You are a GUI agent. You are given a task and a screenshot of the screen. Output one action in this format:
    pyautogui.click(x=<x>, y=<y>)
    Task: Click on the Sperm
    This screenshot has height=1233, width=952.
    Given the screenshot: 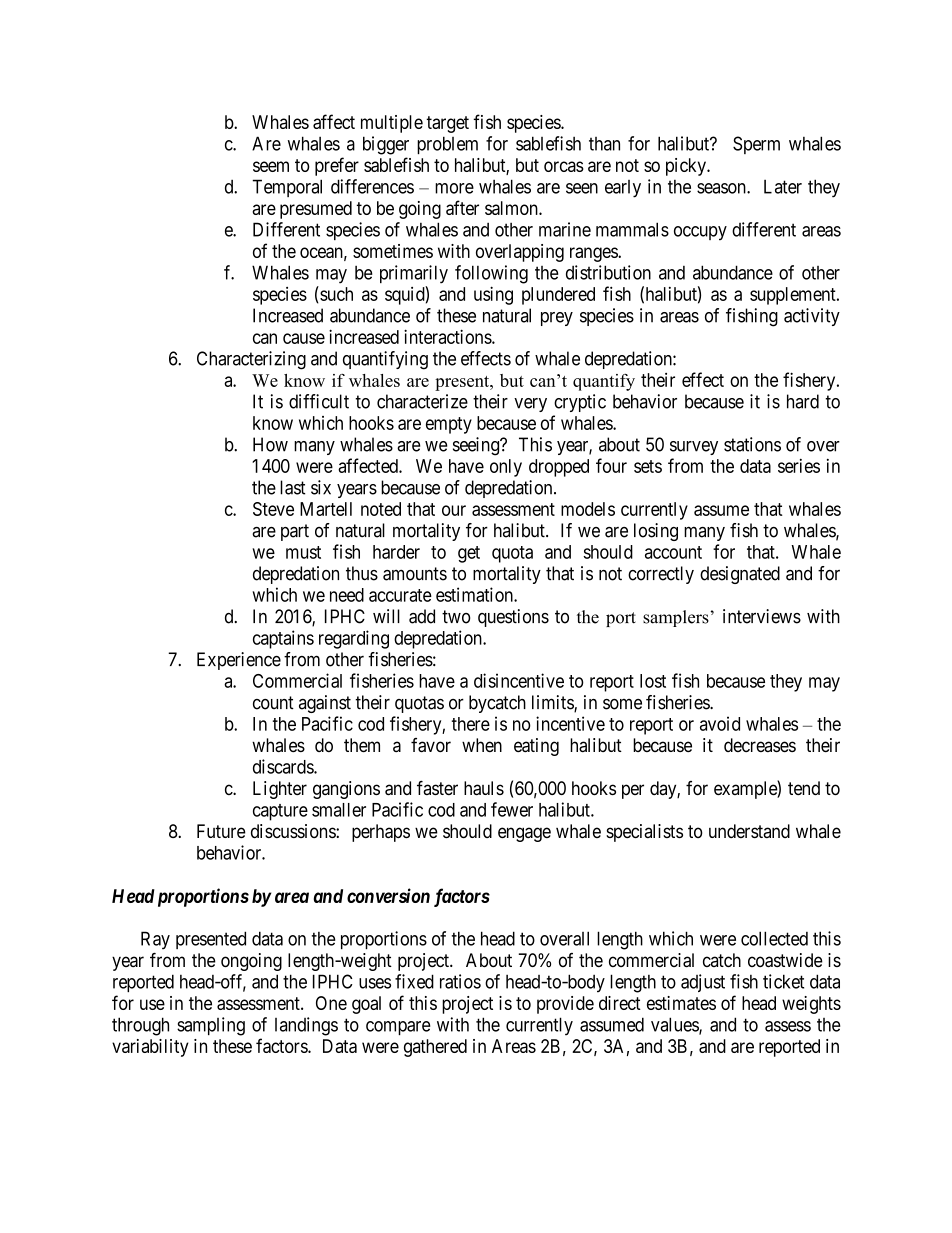 What is the action you would take?
    pyautogui.click(x=756, y=145)
